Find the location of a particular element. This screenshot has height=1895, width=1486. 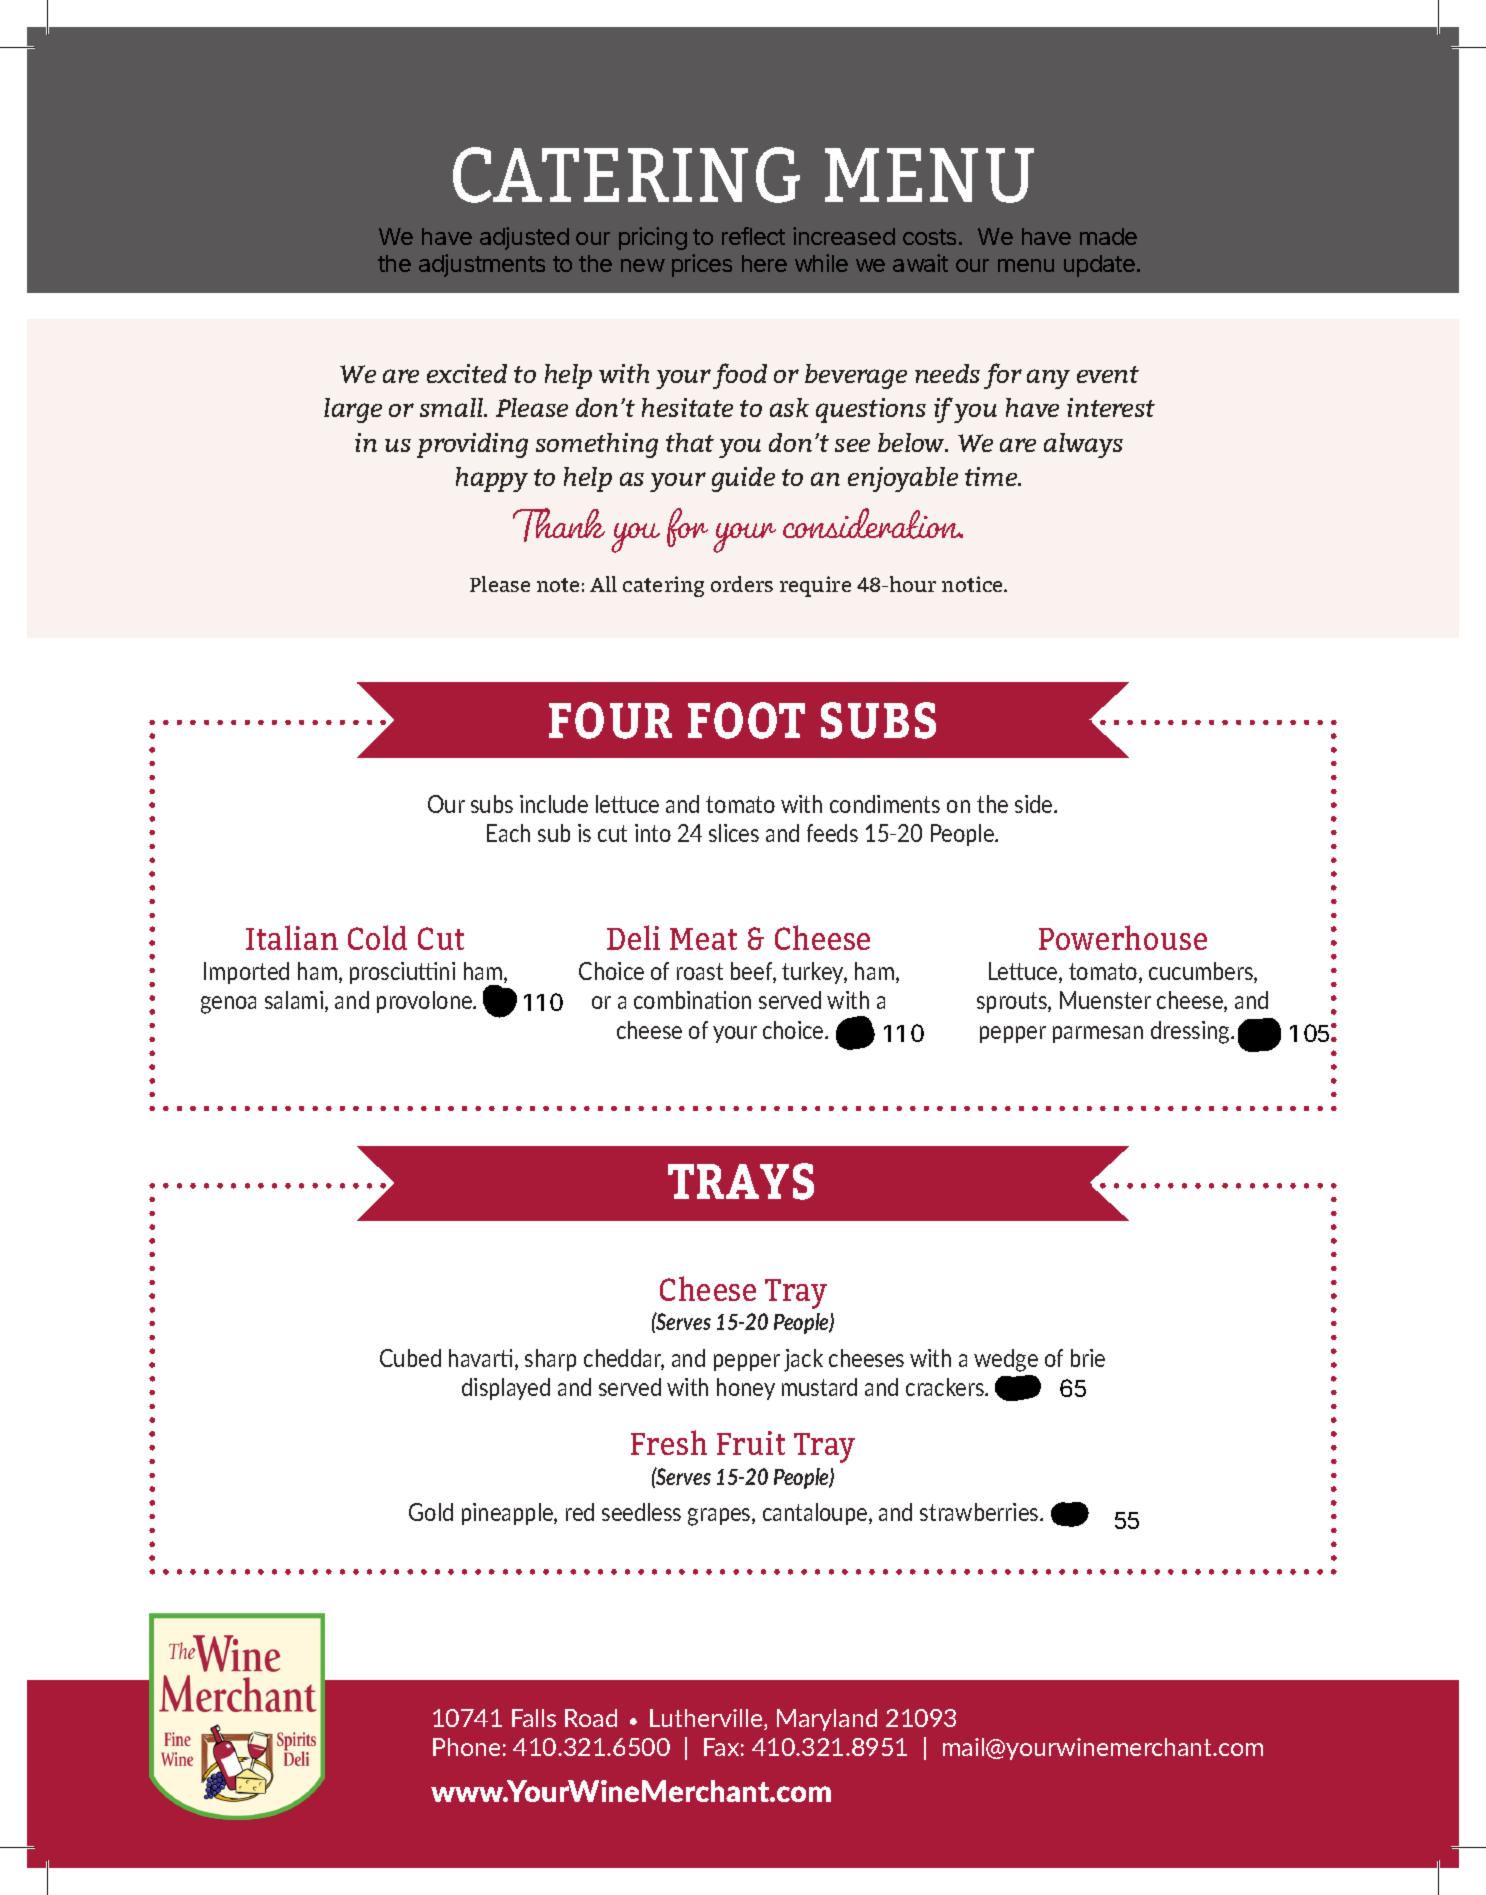

FOOT is located at coordinates (746, 720).
